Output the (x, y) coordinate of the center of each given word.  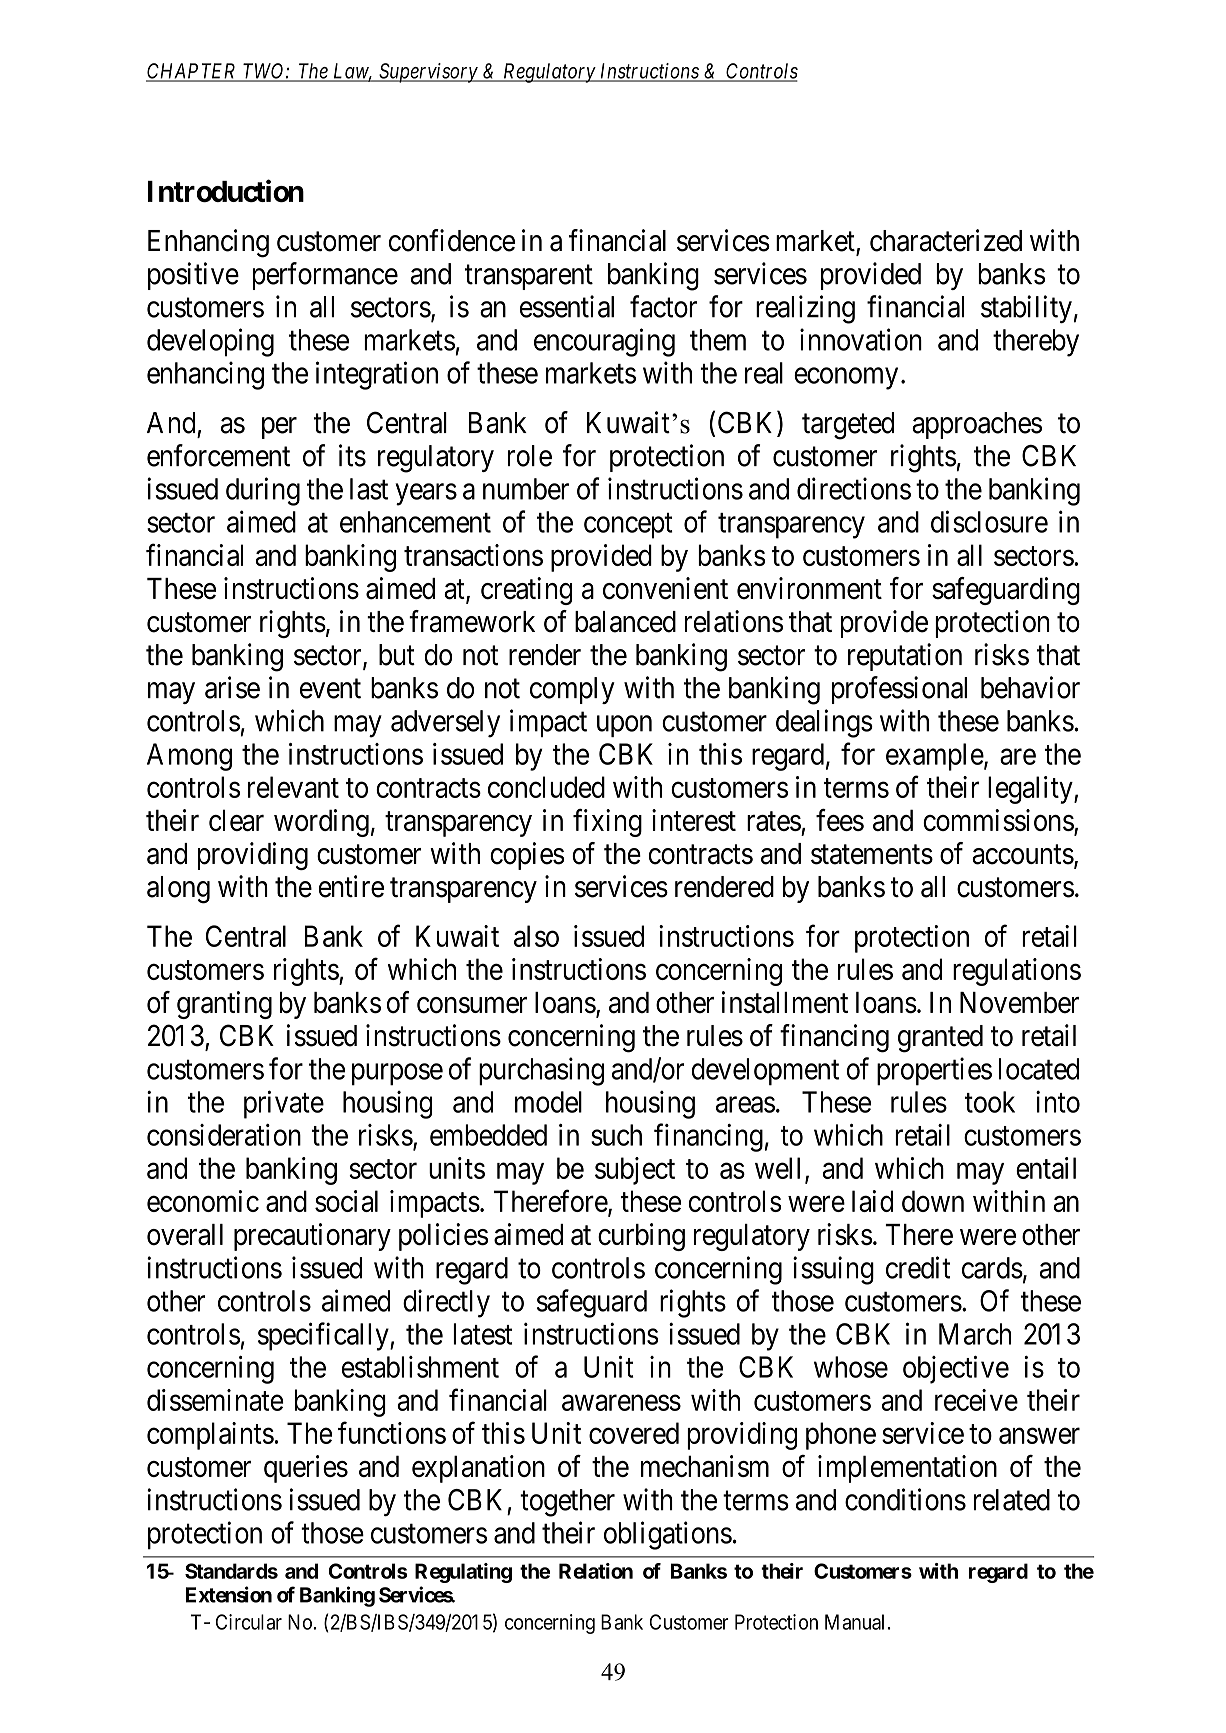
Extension (229, 1594)
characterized (946, 240)
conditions (905, 1499)
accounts (1023, 855)
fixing (607, 823)
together (567, 1503)
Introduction (226, 190)
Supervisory (428, 73)
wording (321, 823)
